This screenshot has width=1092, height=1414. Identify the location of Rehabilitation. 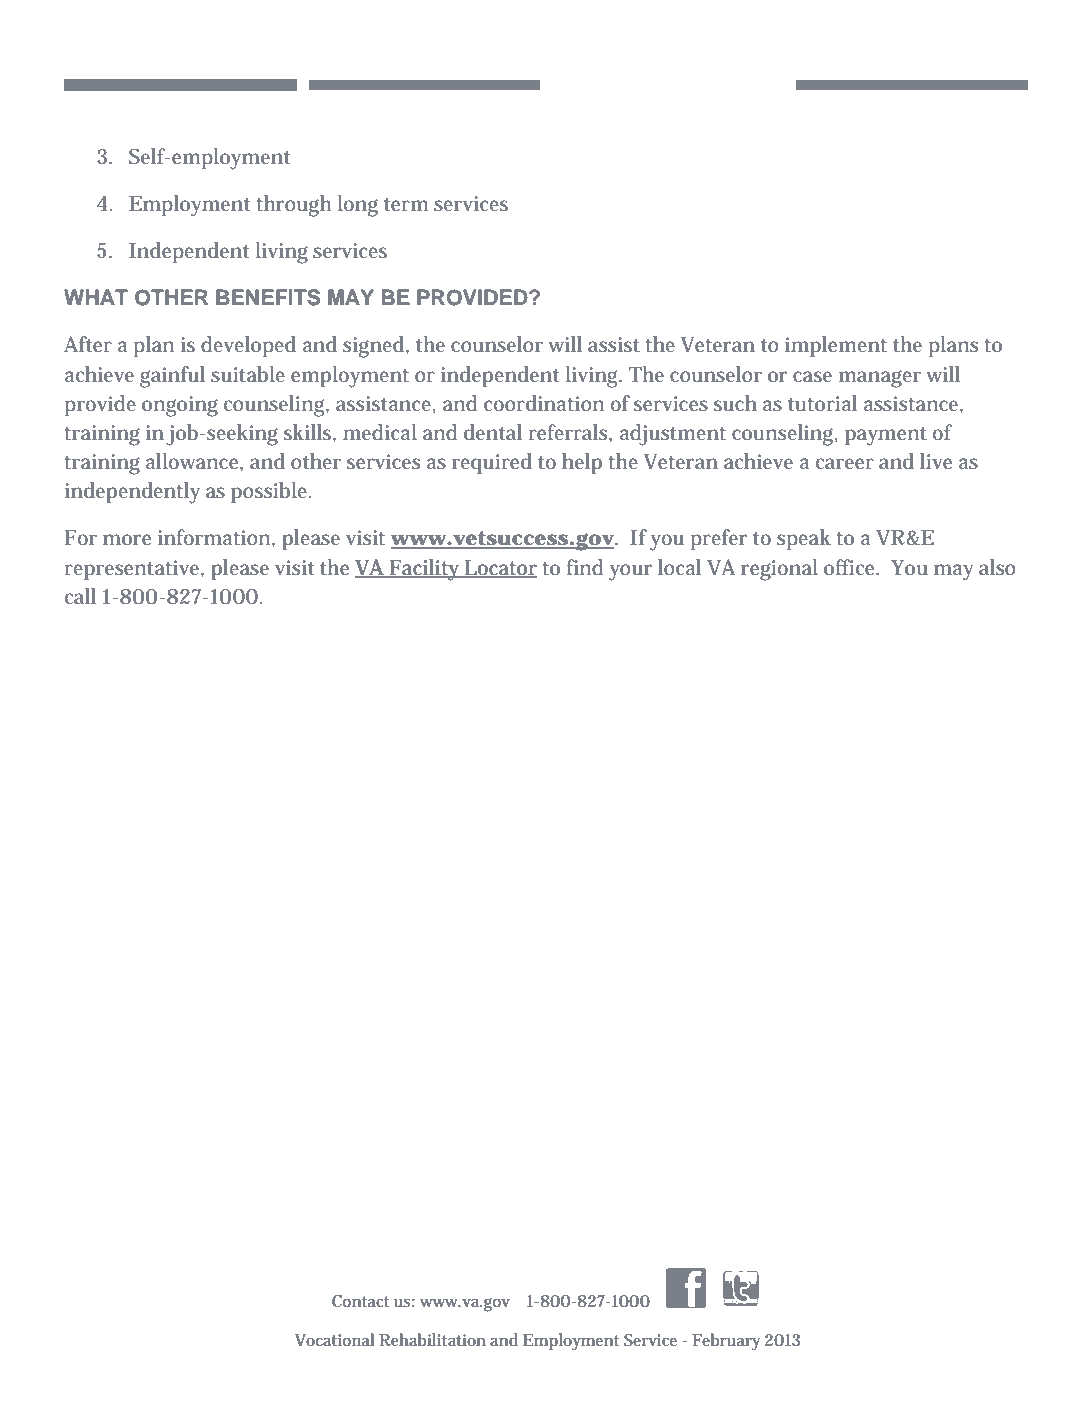
(432, 1339).
